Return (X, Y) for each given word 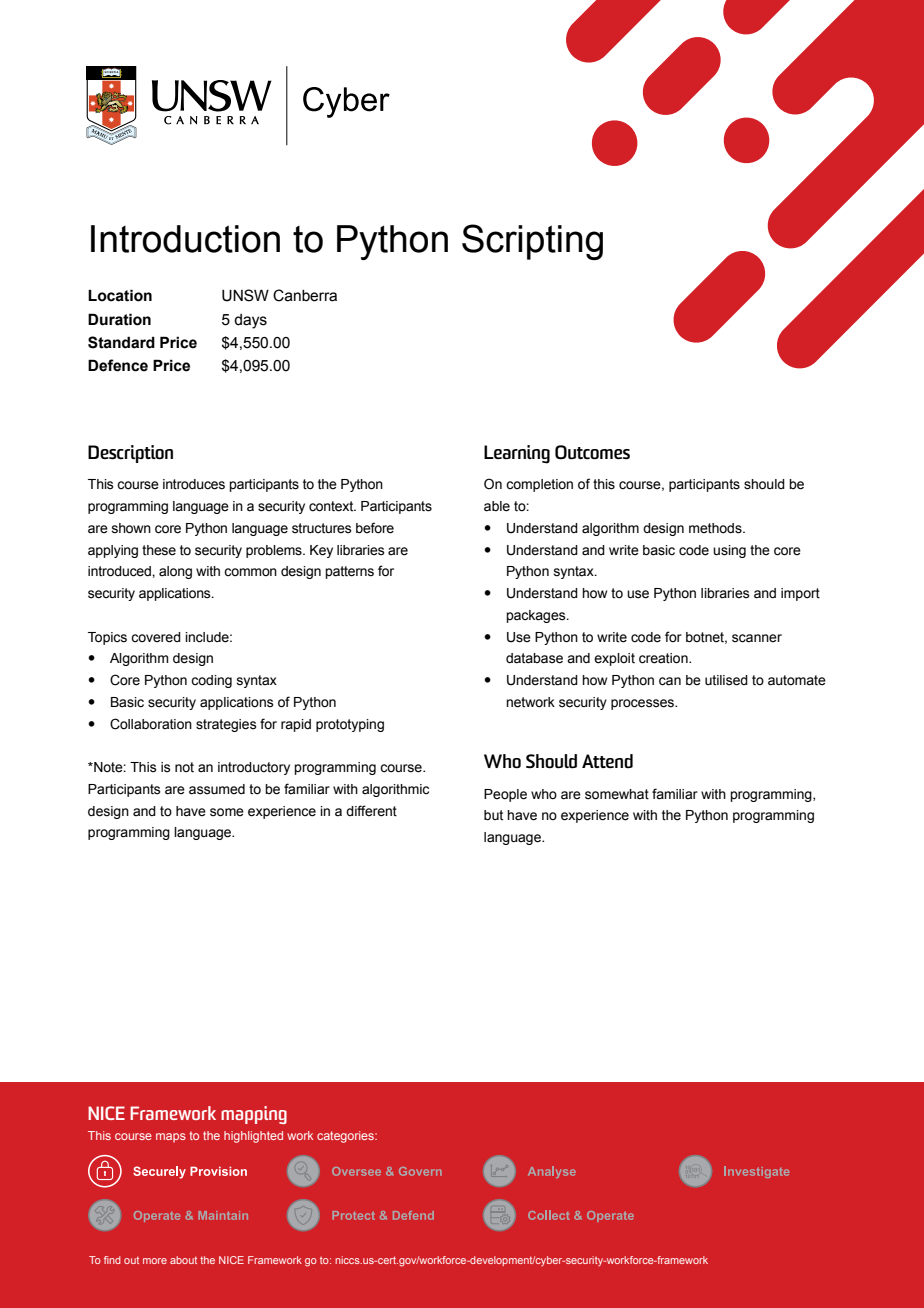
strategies (226, 725)
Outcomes (592, 452)
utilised (726, 680)
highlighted (253, 1137)
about (183, 1260)
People (505, 795)
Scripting (532, 242)
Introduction (185, 239)
